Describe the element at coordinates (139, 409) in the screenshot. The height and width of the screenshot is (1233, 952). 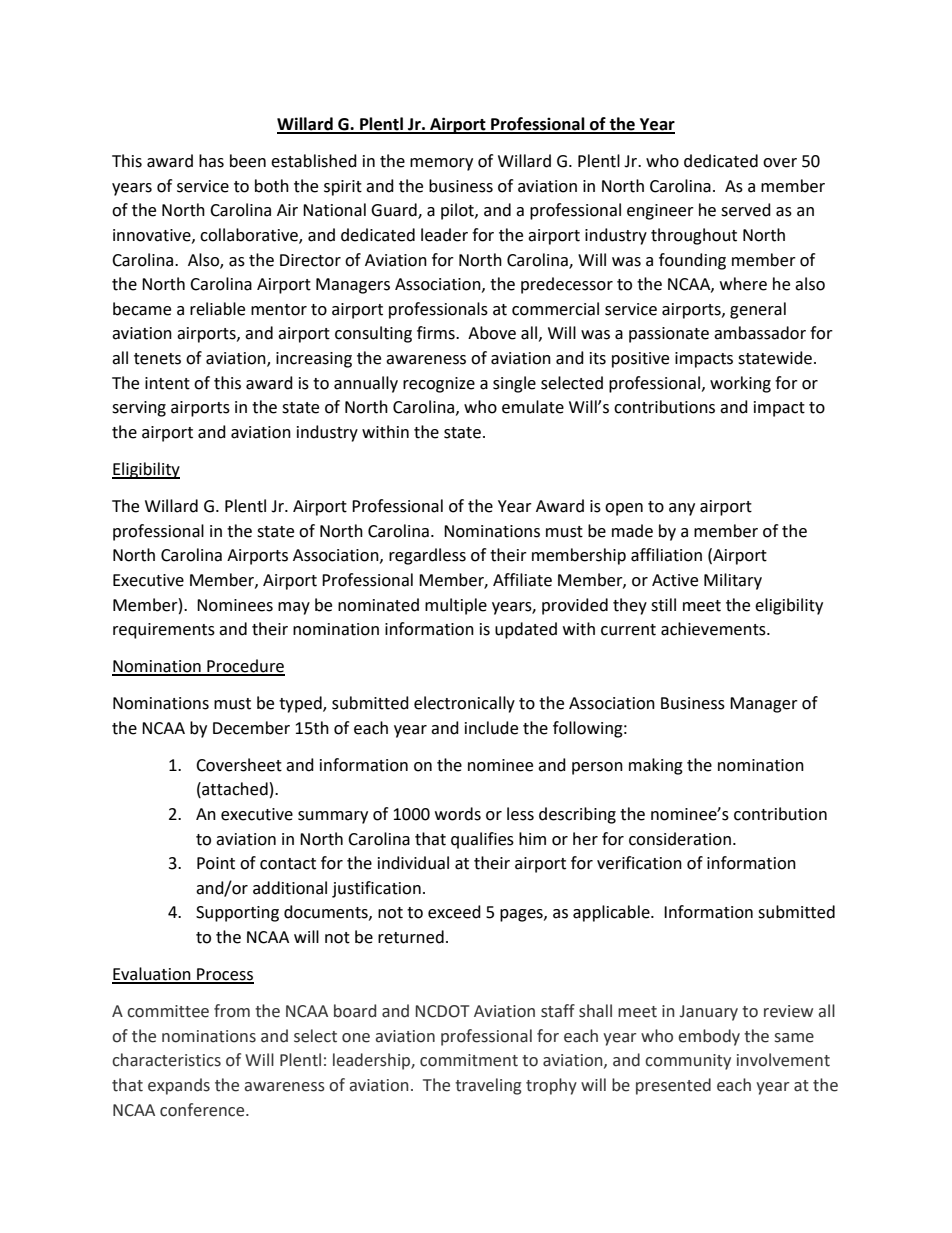
I see `serving` at that location.
